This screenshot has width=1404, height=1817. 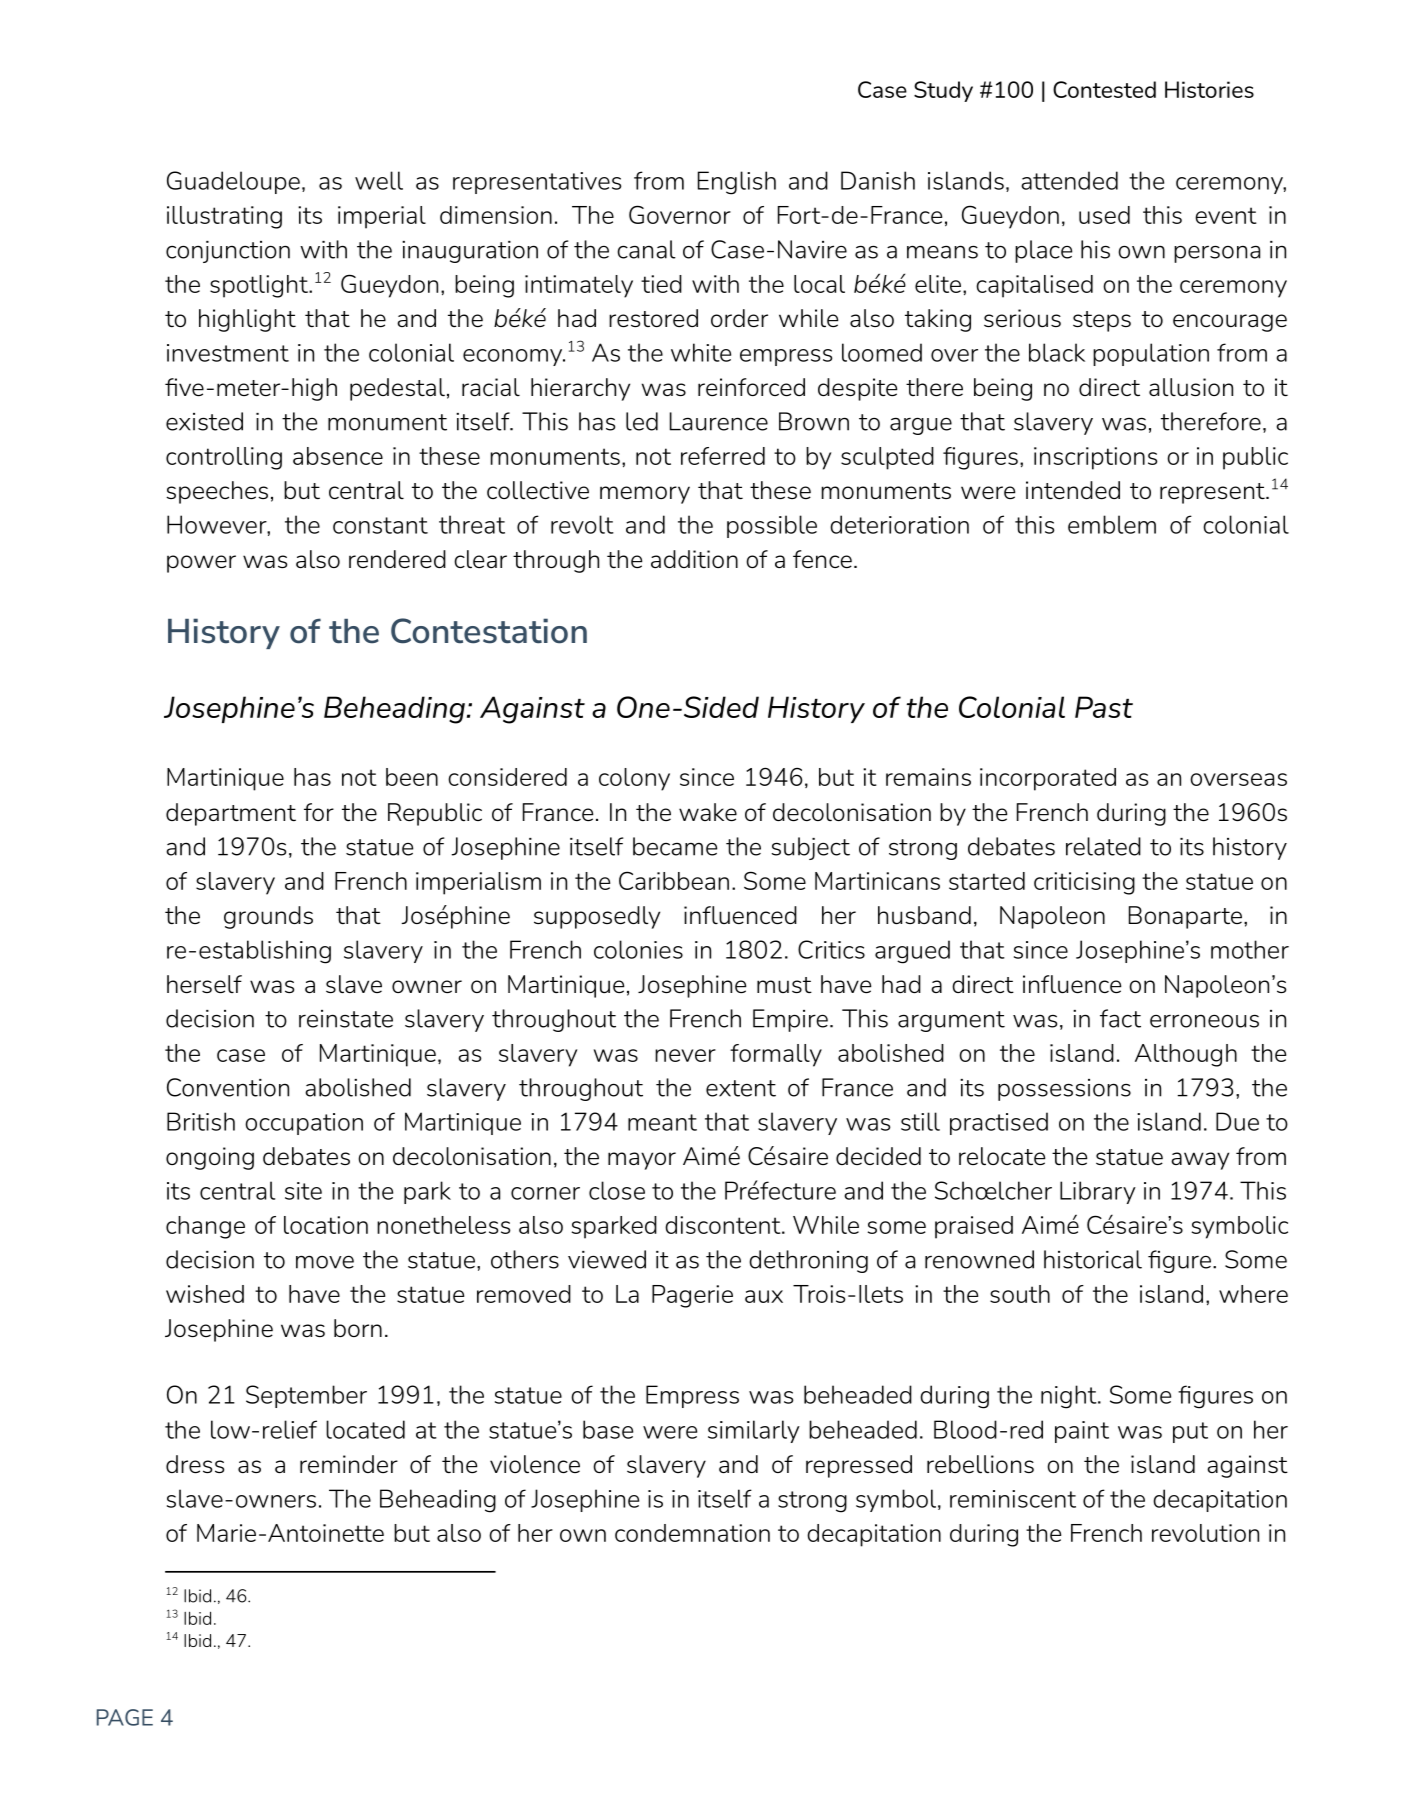 What do you see at coordinates (1112, 524) in the screenshot?
I see `emblem` at bounding box center [1112, 524].
